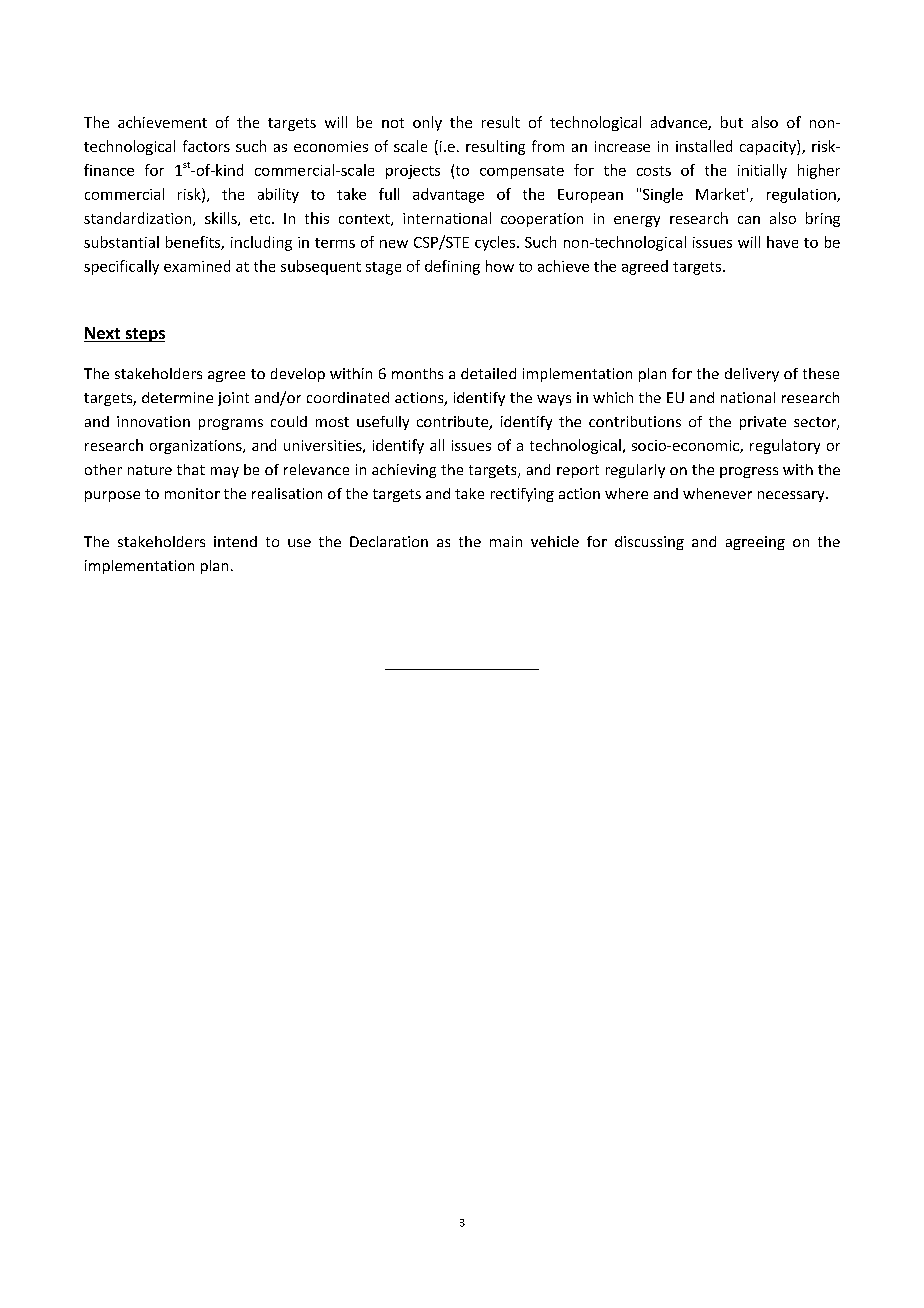 The width and height of the document is (924, 1308). Describe the element at coordinates (331, 146) in the document. I see `economies` at that location.
